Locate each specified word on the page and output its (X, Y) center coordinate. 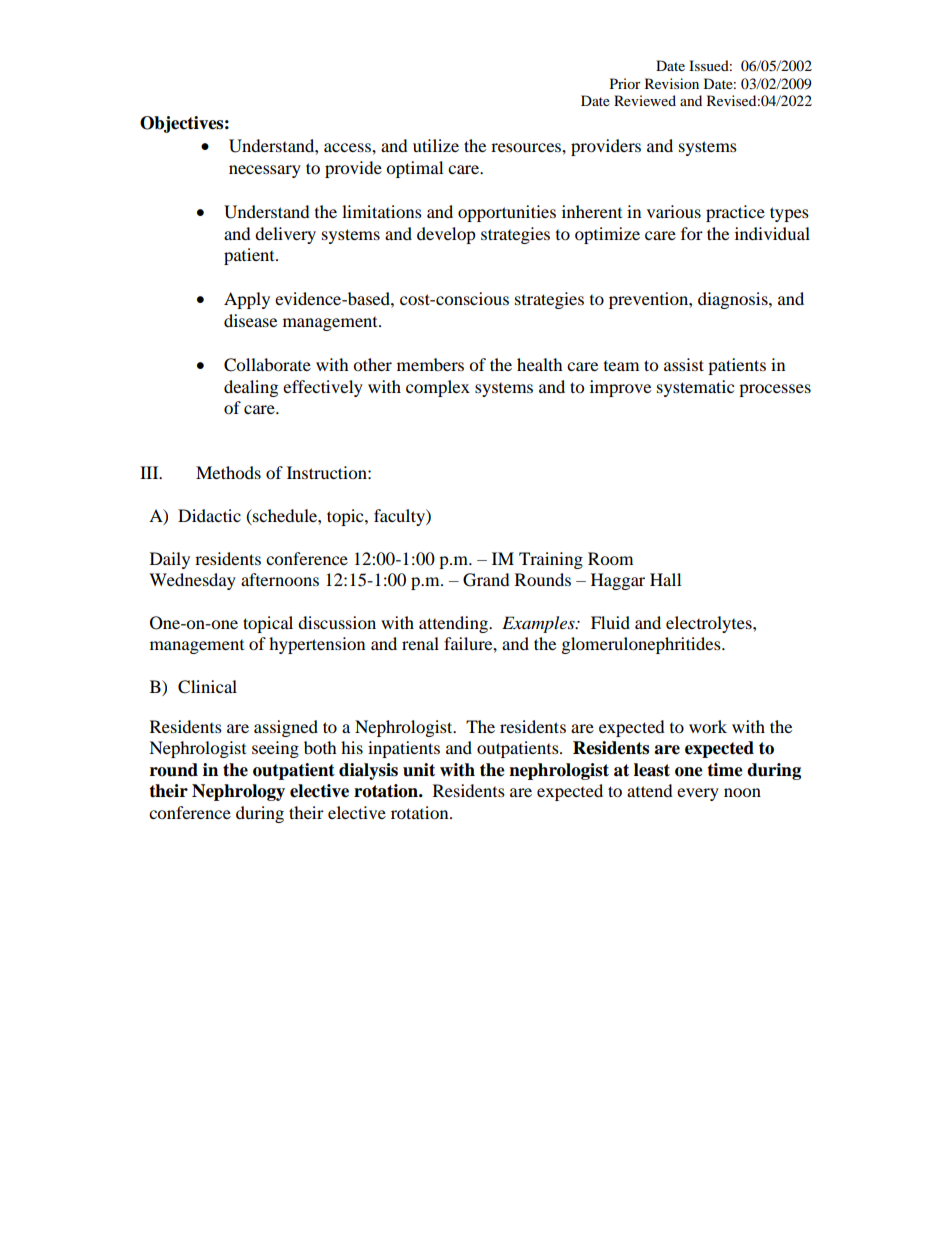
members (430, 364)
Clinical (207, 687)
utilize (436, 145)
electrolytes (710, 624)
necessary (265, 171)
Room (610, 558)
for (692, 233)
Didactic (209, 515)
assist (684, 364)
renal (420, 643)
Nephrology (238, 792)
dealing (251, 388)
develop (446, 235)
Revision (672, 83)
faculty (400, 517)
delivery (285, 235)
